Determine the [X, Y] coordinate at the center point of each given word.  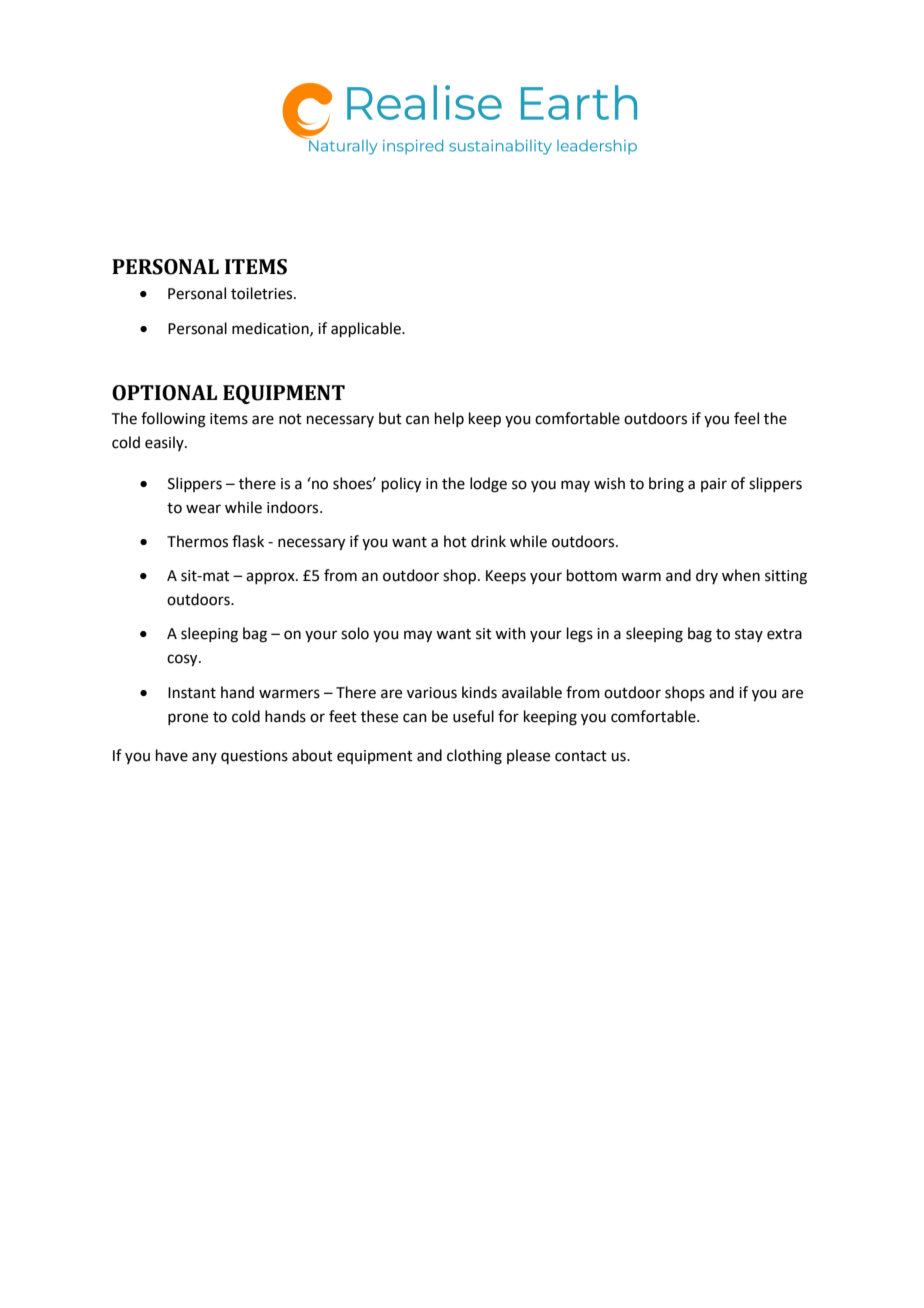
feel [746, 418]
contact [581, 756]
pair [714, 485]
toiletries [263, 293]
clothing [474, 757]
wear [203, 509]
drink [488, 541]
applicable [367, 329]
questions [254, 757]
